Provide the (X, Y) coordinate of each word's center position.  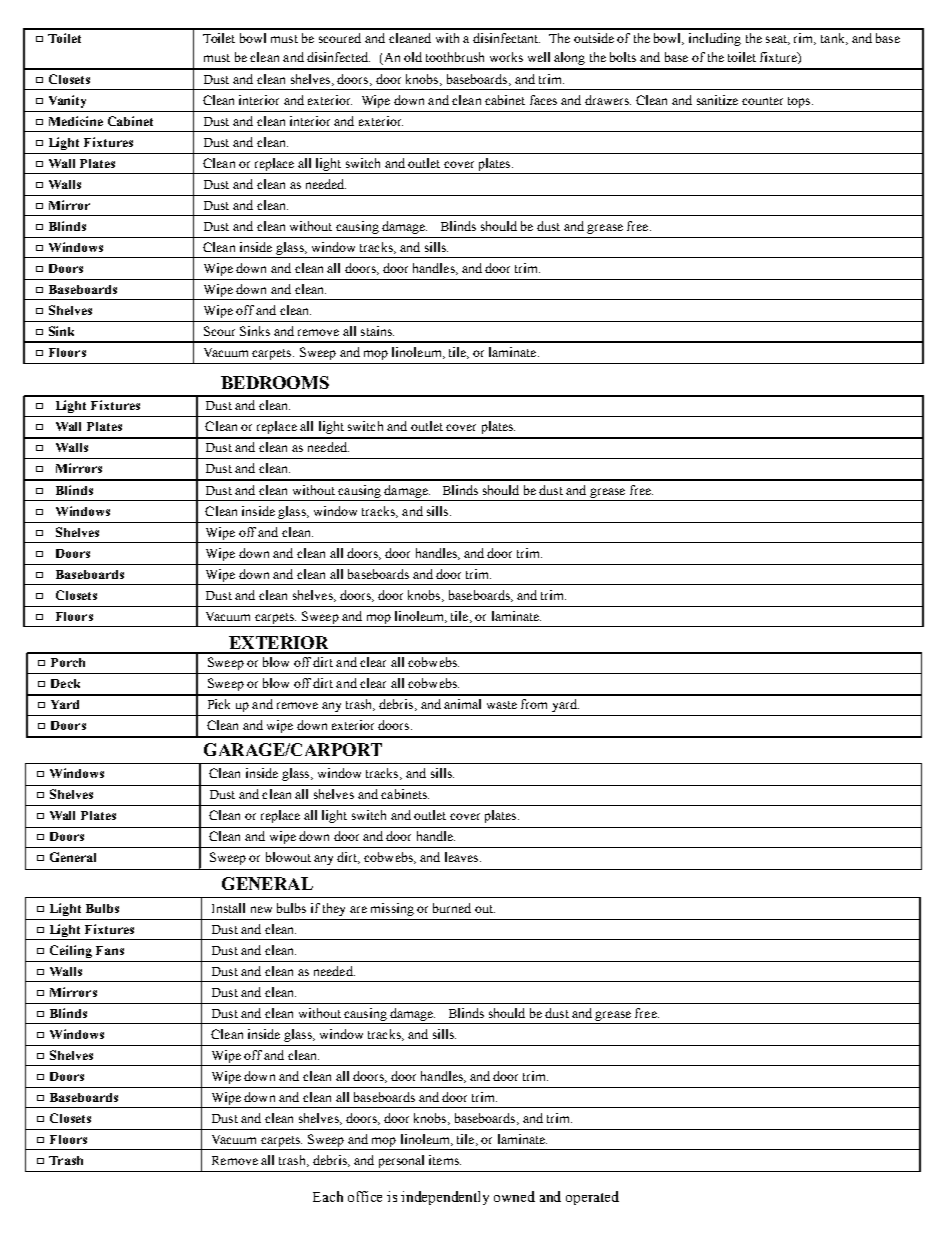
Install (228, 908)
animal (462, 704)
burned (452, 908)
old (413, 57)
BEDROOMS (275, 382)
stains (377, 331)
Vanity (67, 101)
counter (762, 101)
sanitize (717, 100)
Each (328, 1196)
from (534, 704)
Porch (68, 662)
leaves (463, 857)
